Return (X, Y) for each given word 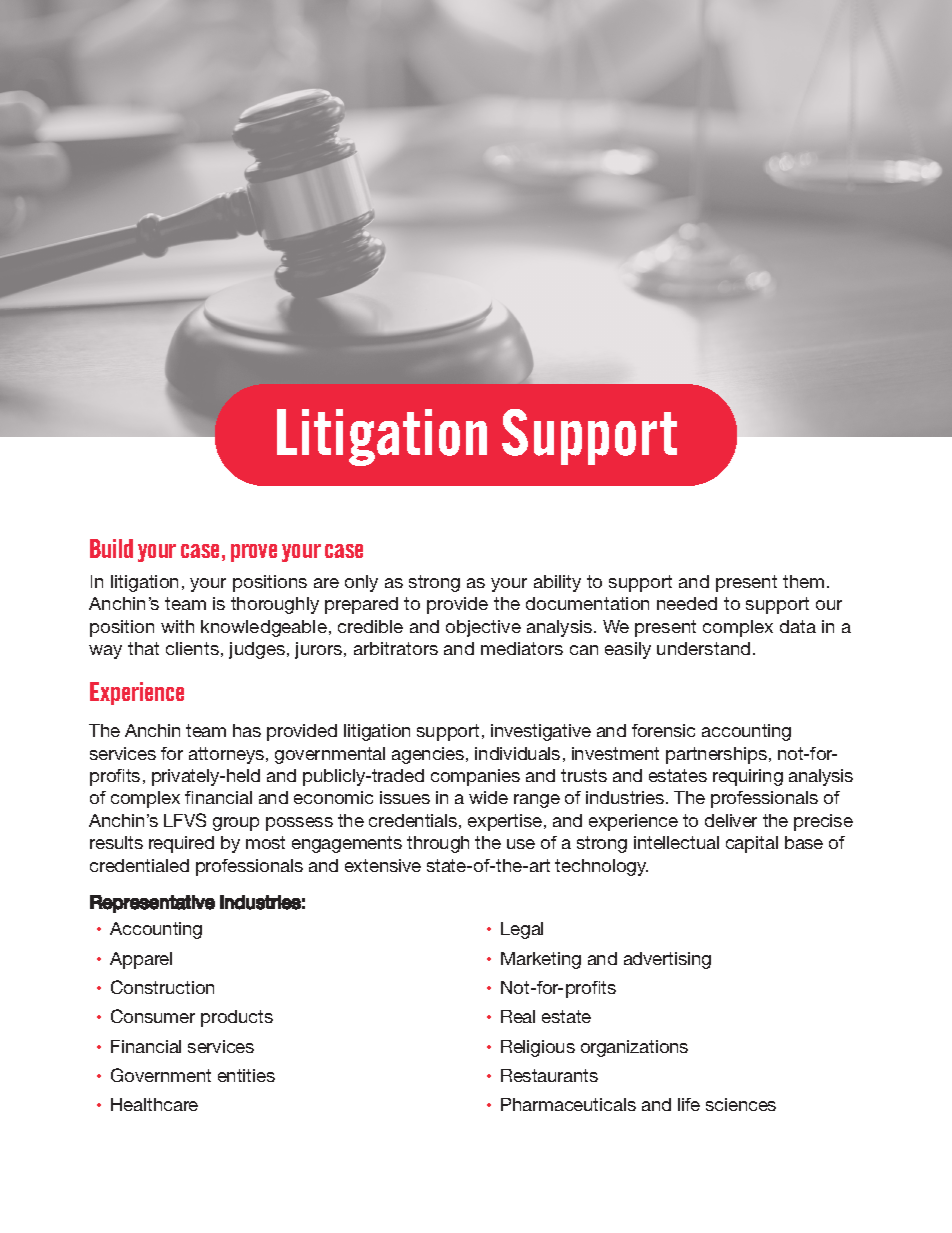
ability (557, 583)
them (803, 581)
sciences (741, 1104)
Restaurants (549, 1075)
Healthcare (154, 1104)
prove (254, 553)
